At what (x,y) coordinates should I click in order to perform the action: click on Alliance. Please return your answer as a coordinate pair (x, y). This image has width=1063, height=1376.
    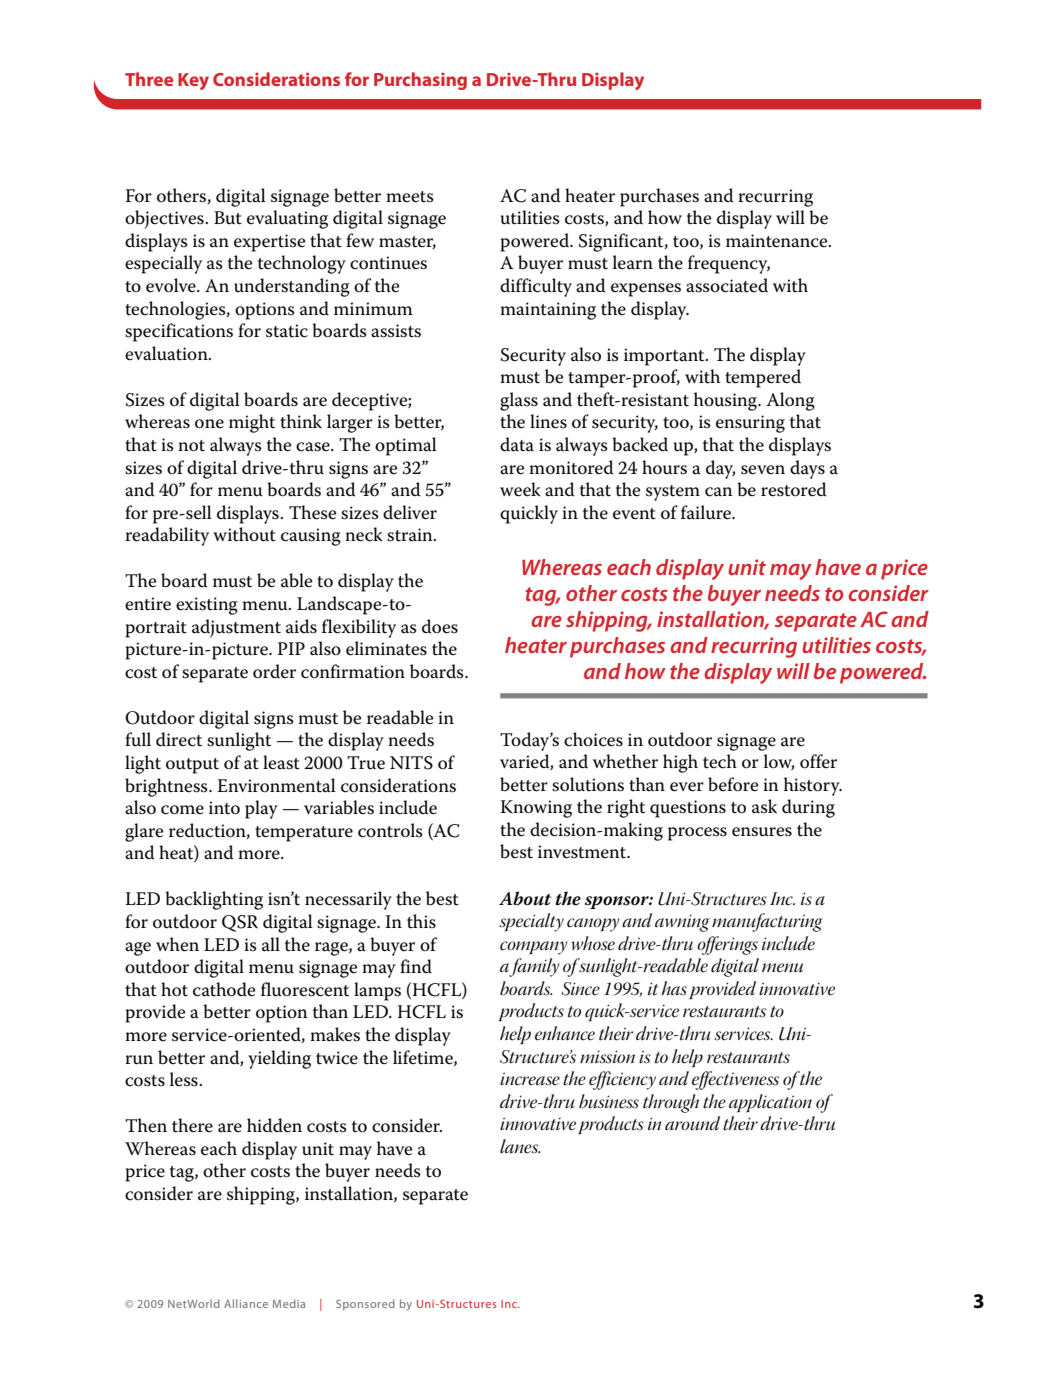
    Looking at the image, I should click on (246, 1303).
